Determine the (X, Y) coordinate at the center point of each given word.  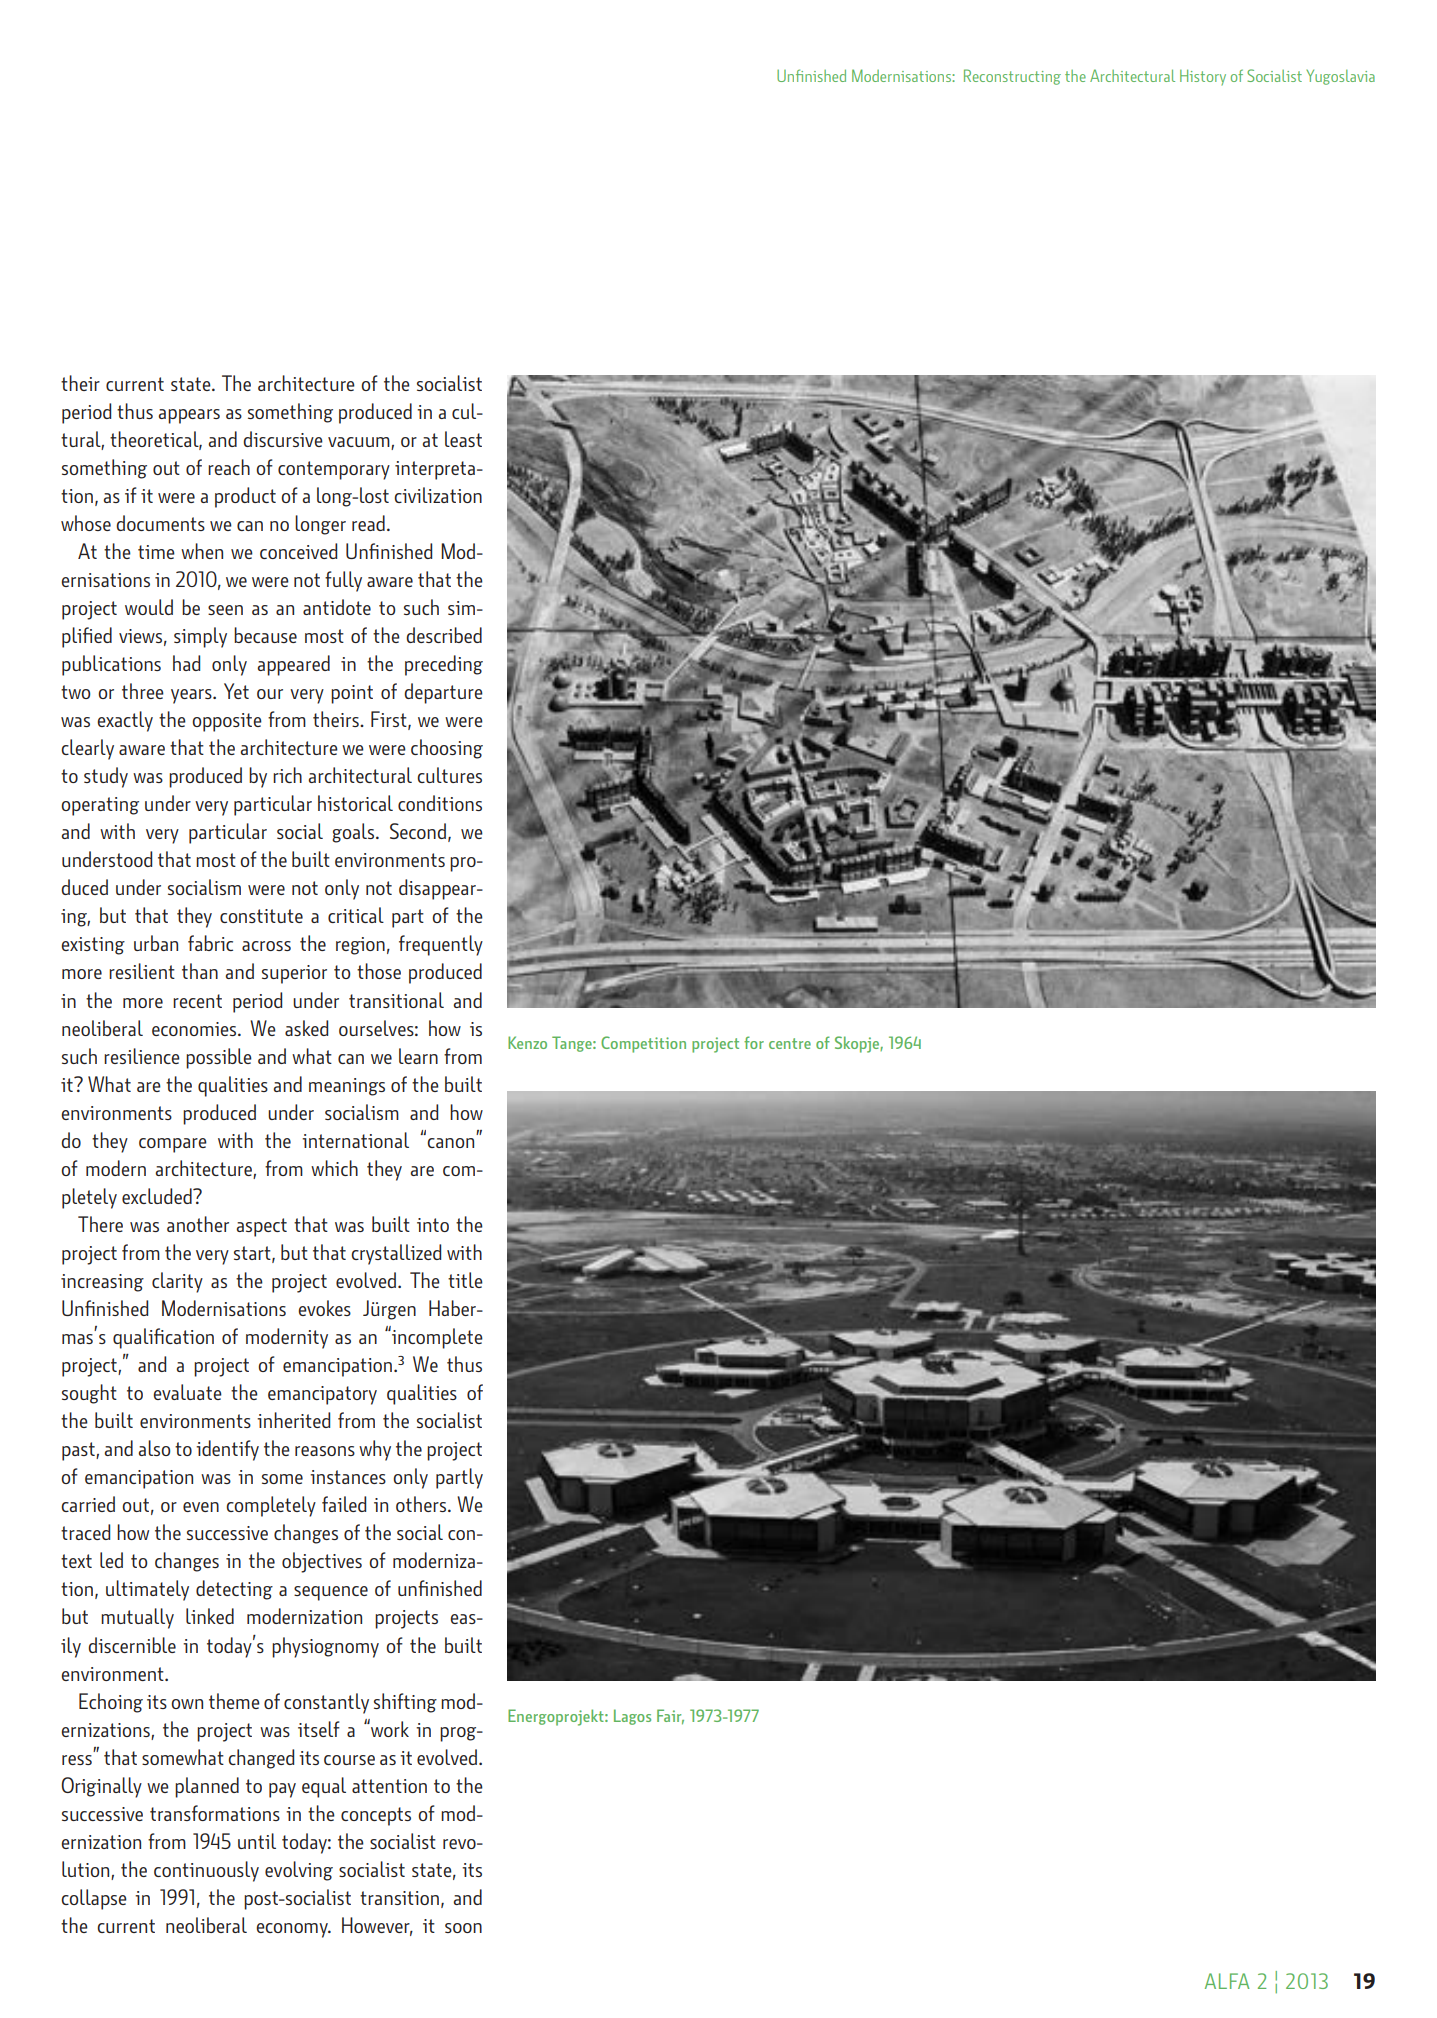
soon (463, 1928)
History (1203, 77)
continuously (206, 1871)
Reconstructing (1012, 77)
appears (189, 416)
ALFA (1227, 1981)
